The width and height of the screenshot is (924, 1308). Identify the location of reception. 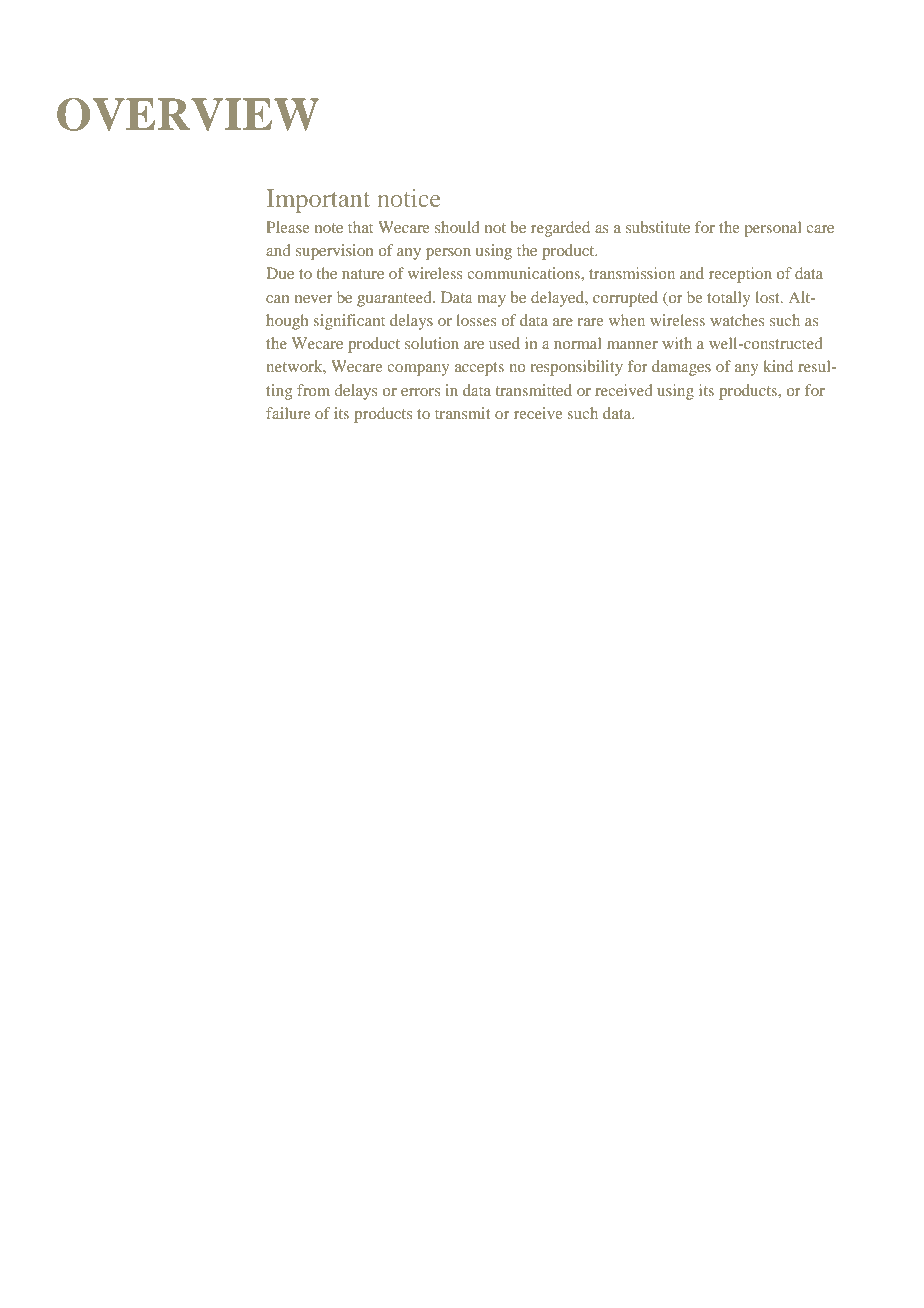
(740, 275).
